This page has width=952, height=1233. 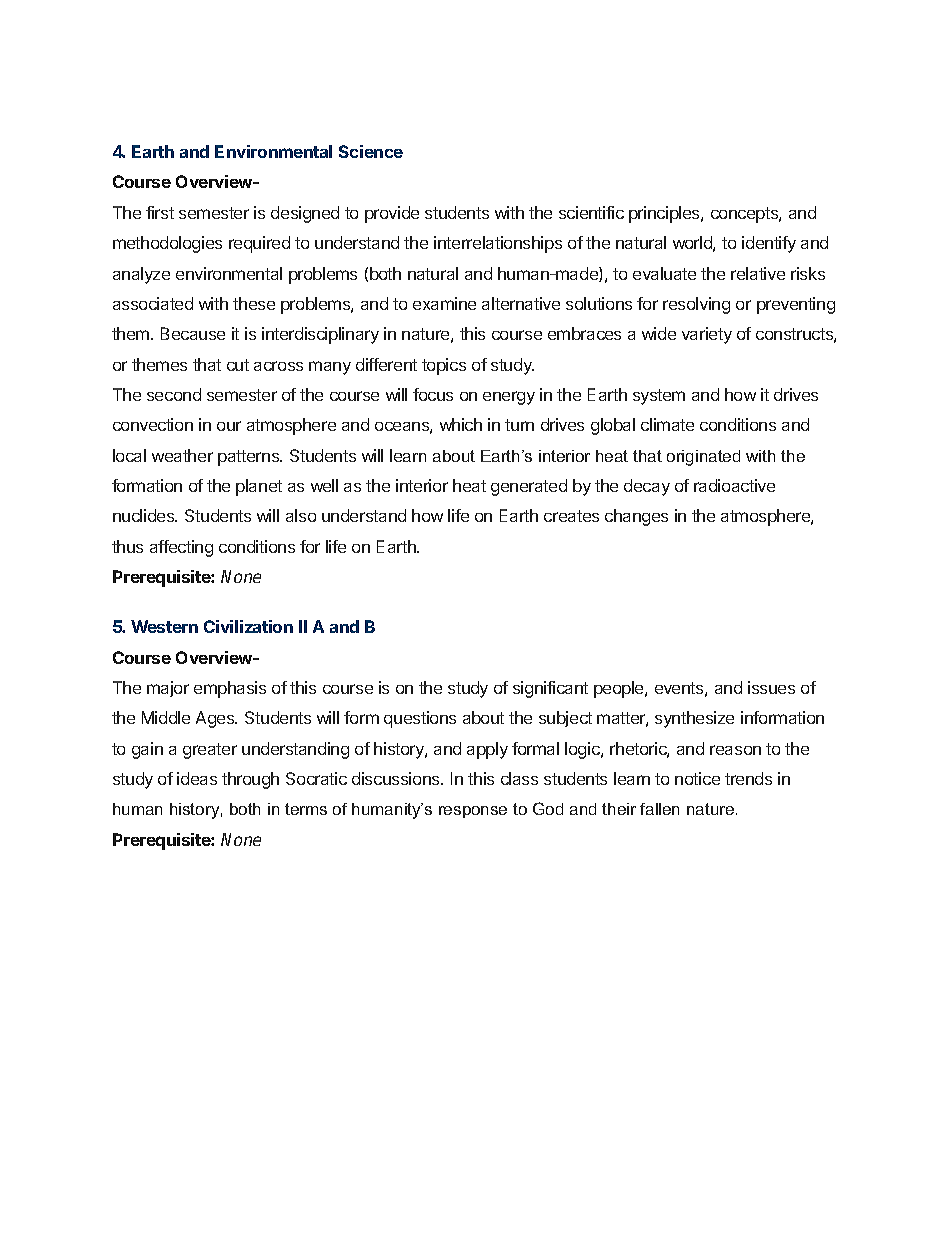 I want to click on radioactive, so click(x=734, y=485).
